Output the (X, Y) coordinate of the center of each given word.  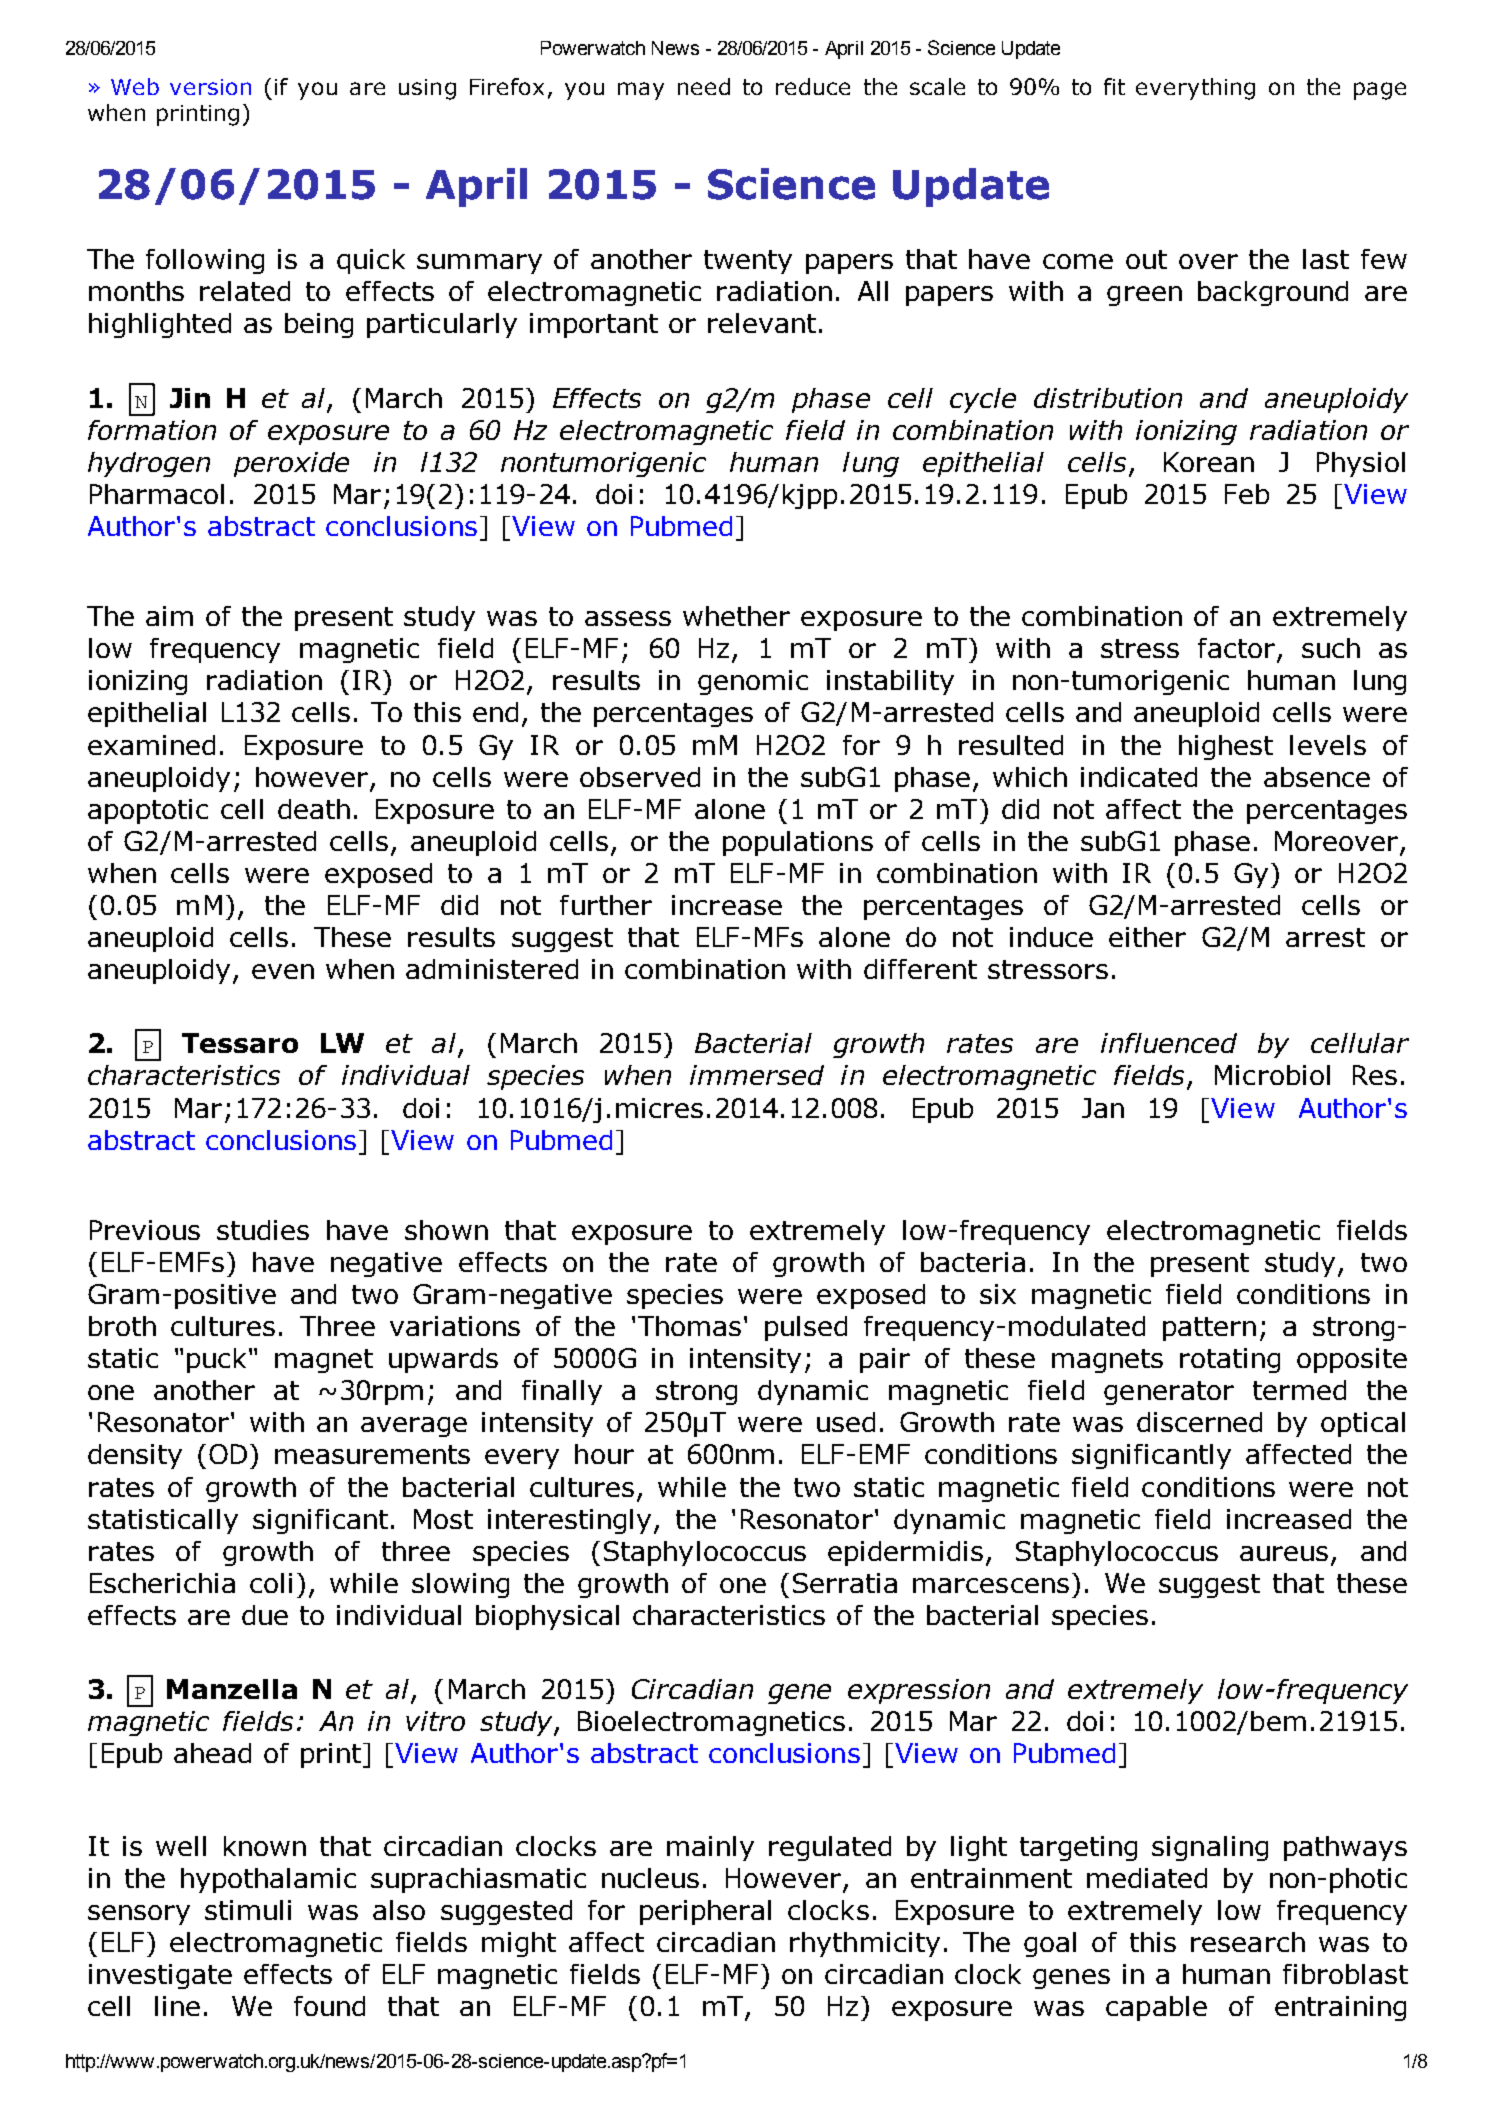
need (704, 86)
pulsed (806, 1328)
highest (1226, 747)
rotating (1230, 1360)
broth (122, 1326)
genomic (753, 682)
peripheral (705, 1912)
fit (1114, 86)
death (314, 809)
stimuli (248, 1910)
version (210, 87)
